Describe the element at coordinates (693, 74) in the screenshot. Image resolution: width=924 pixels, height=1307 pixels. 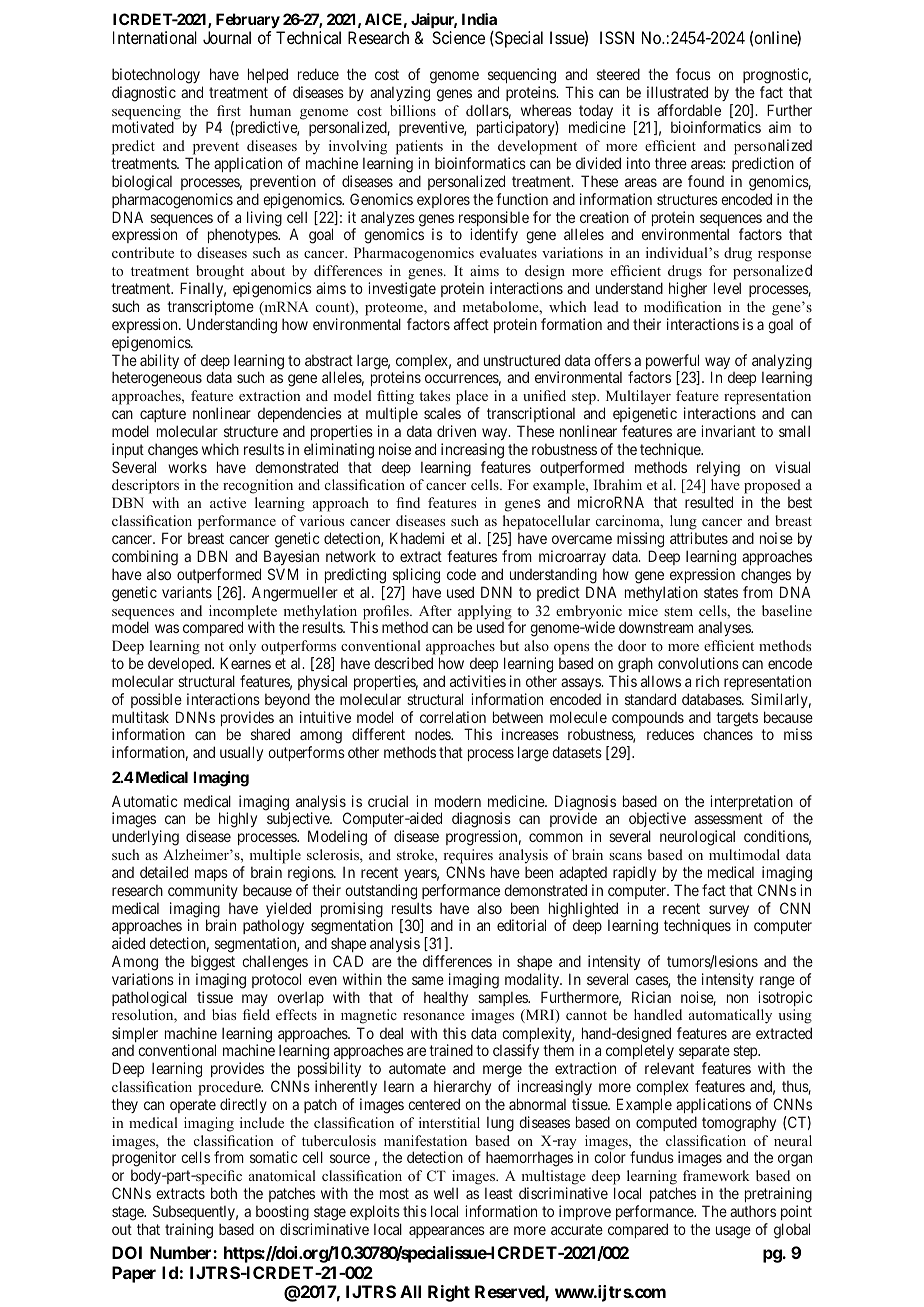
I see `focus` at that location.
